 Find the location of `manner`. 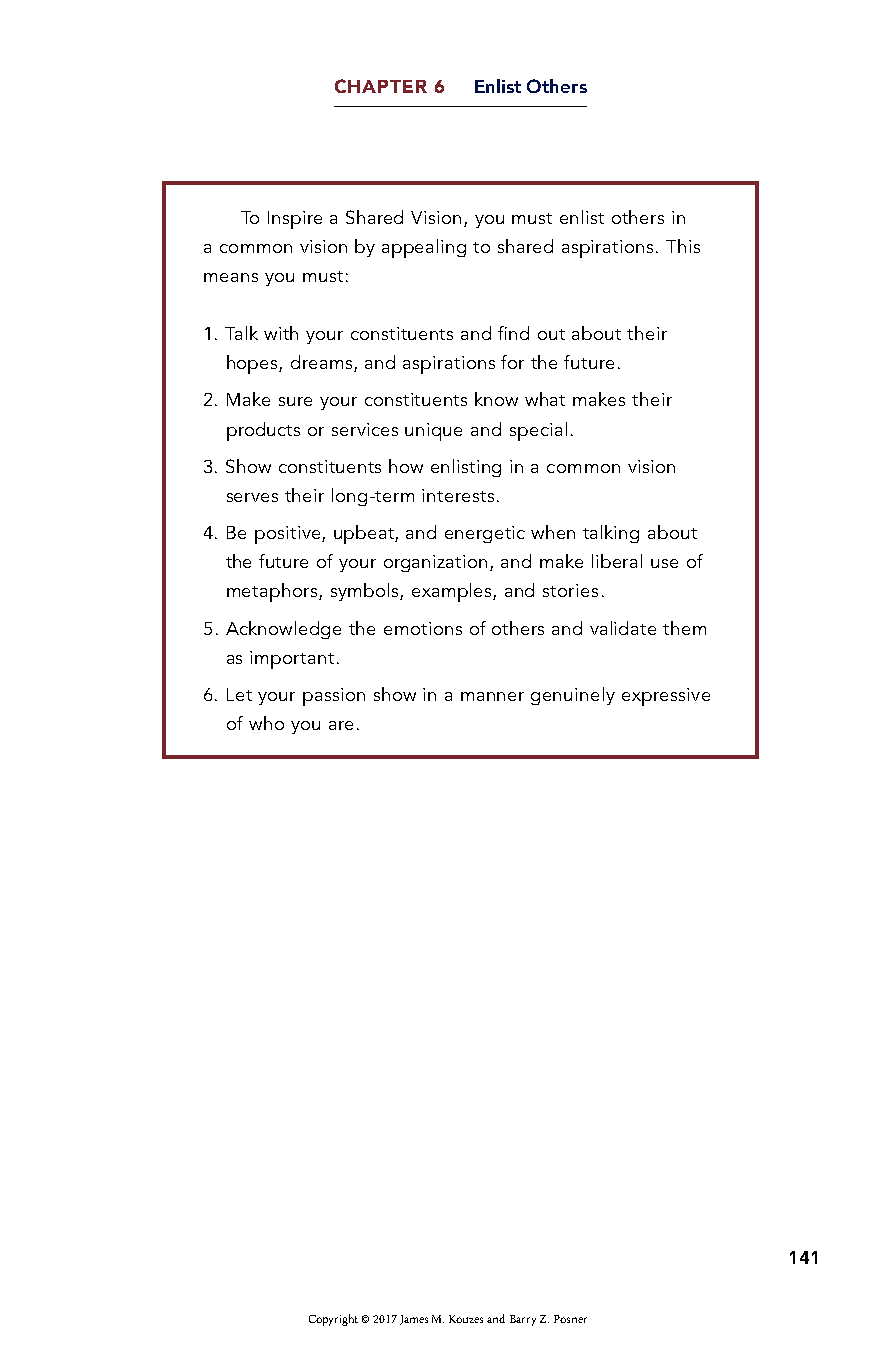

manner is located at coordinates (492, 696).
